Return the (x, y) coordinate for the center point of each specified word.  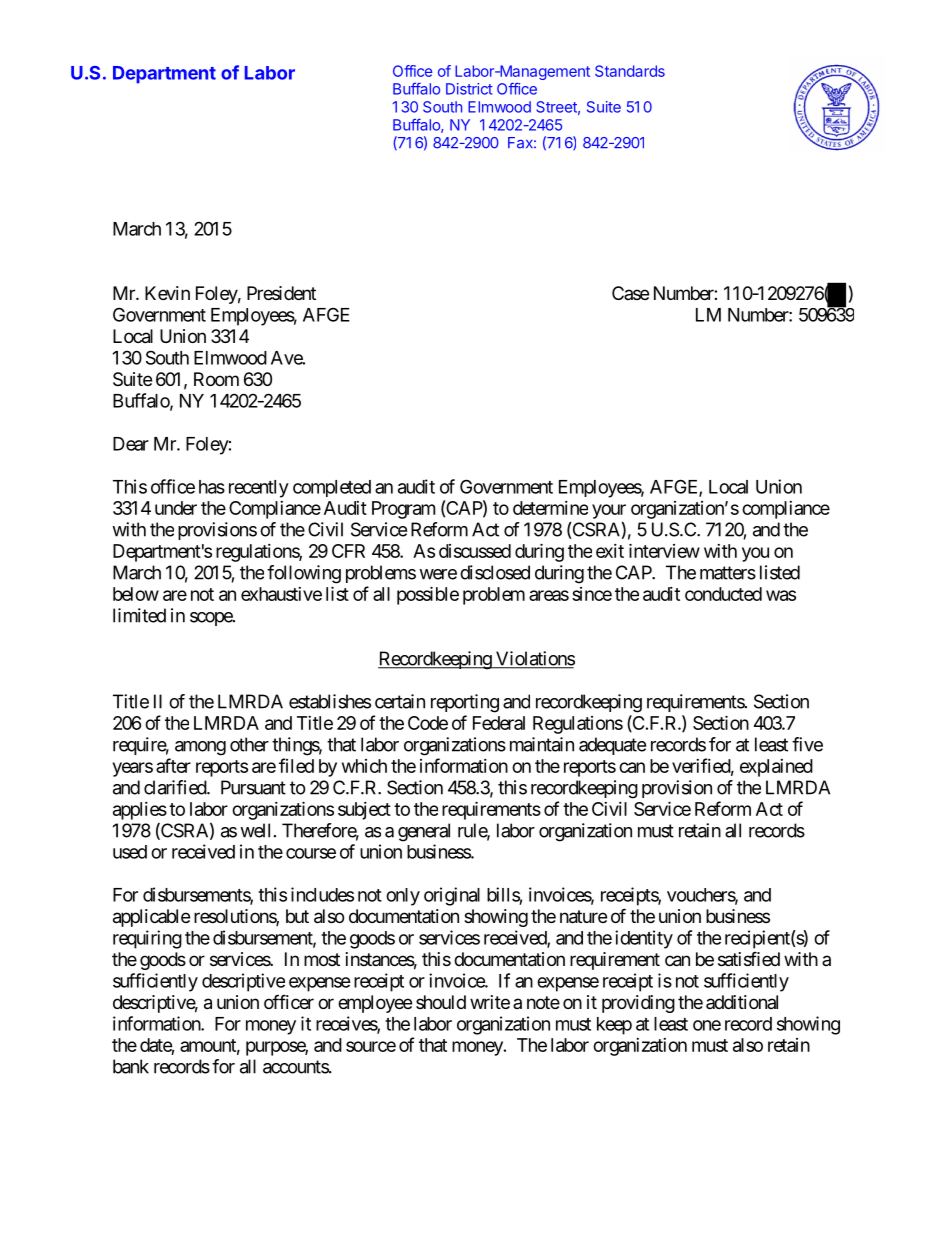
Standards (630, 71)
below (136, 594)
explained (776, 768)
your (609, 511)
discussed (475, 551)
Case (630, 293)
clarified (176, 787)
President (281, 293)
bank (131, 1066)
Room (216, 379)
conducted (723, 594)
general (424, 832)
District (469, 89)
